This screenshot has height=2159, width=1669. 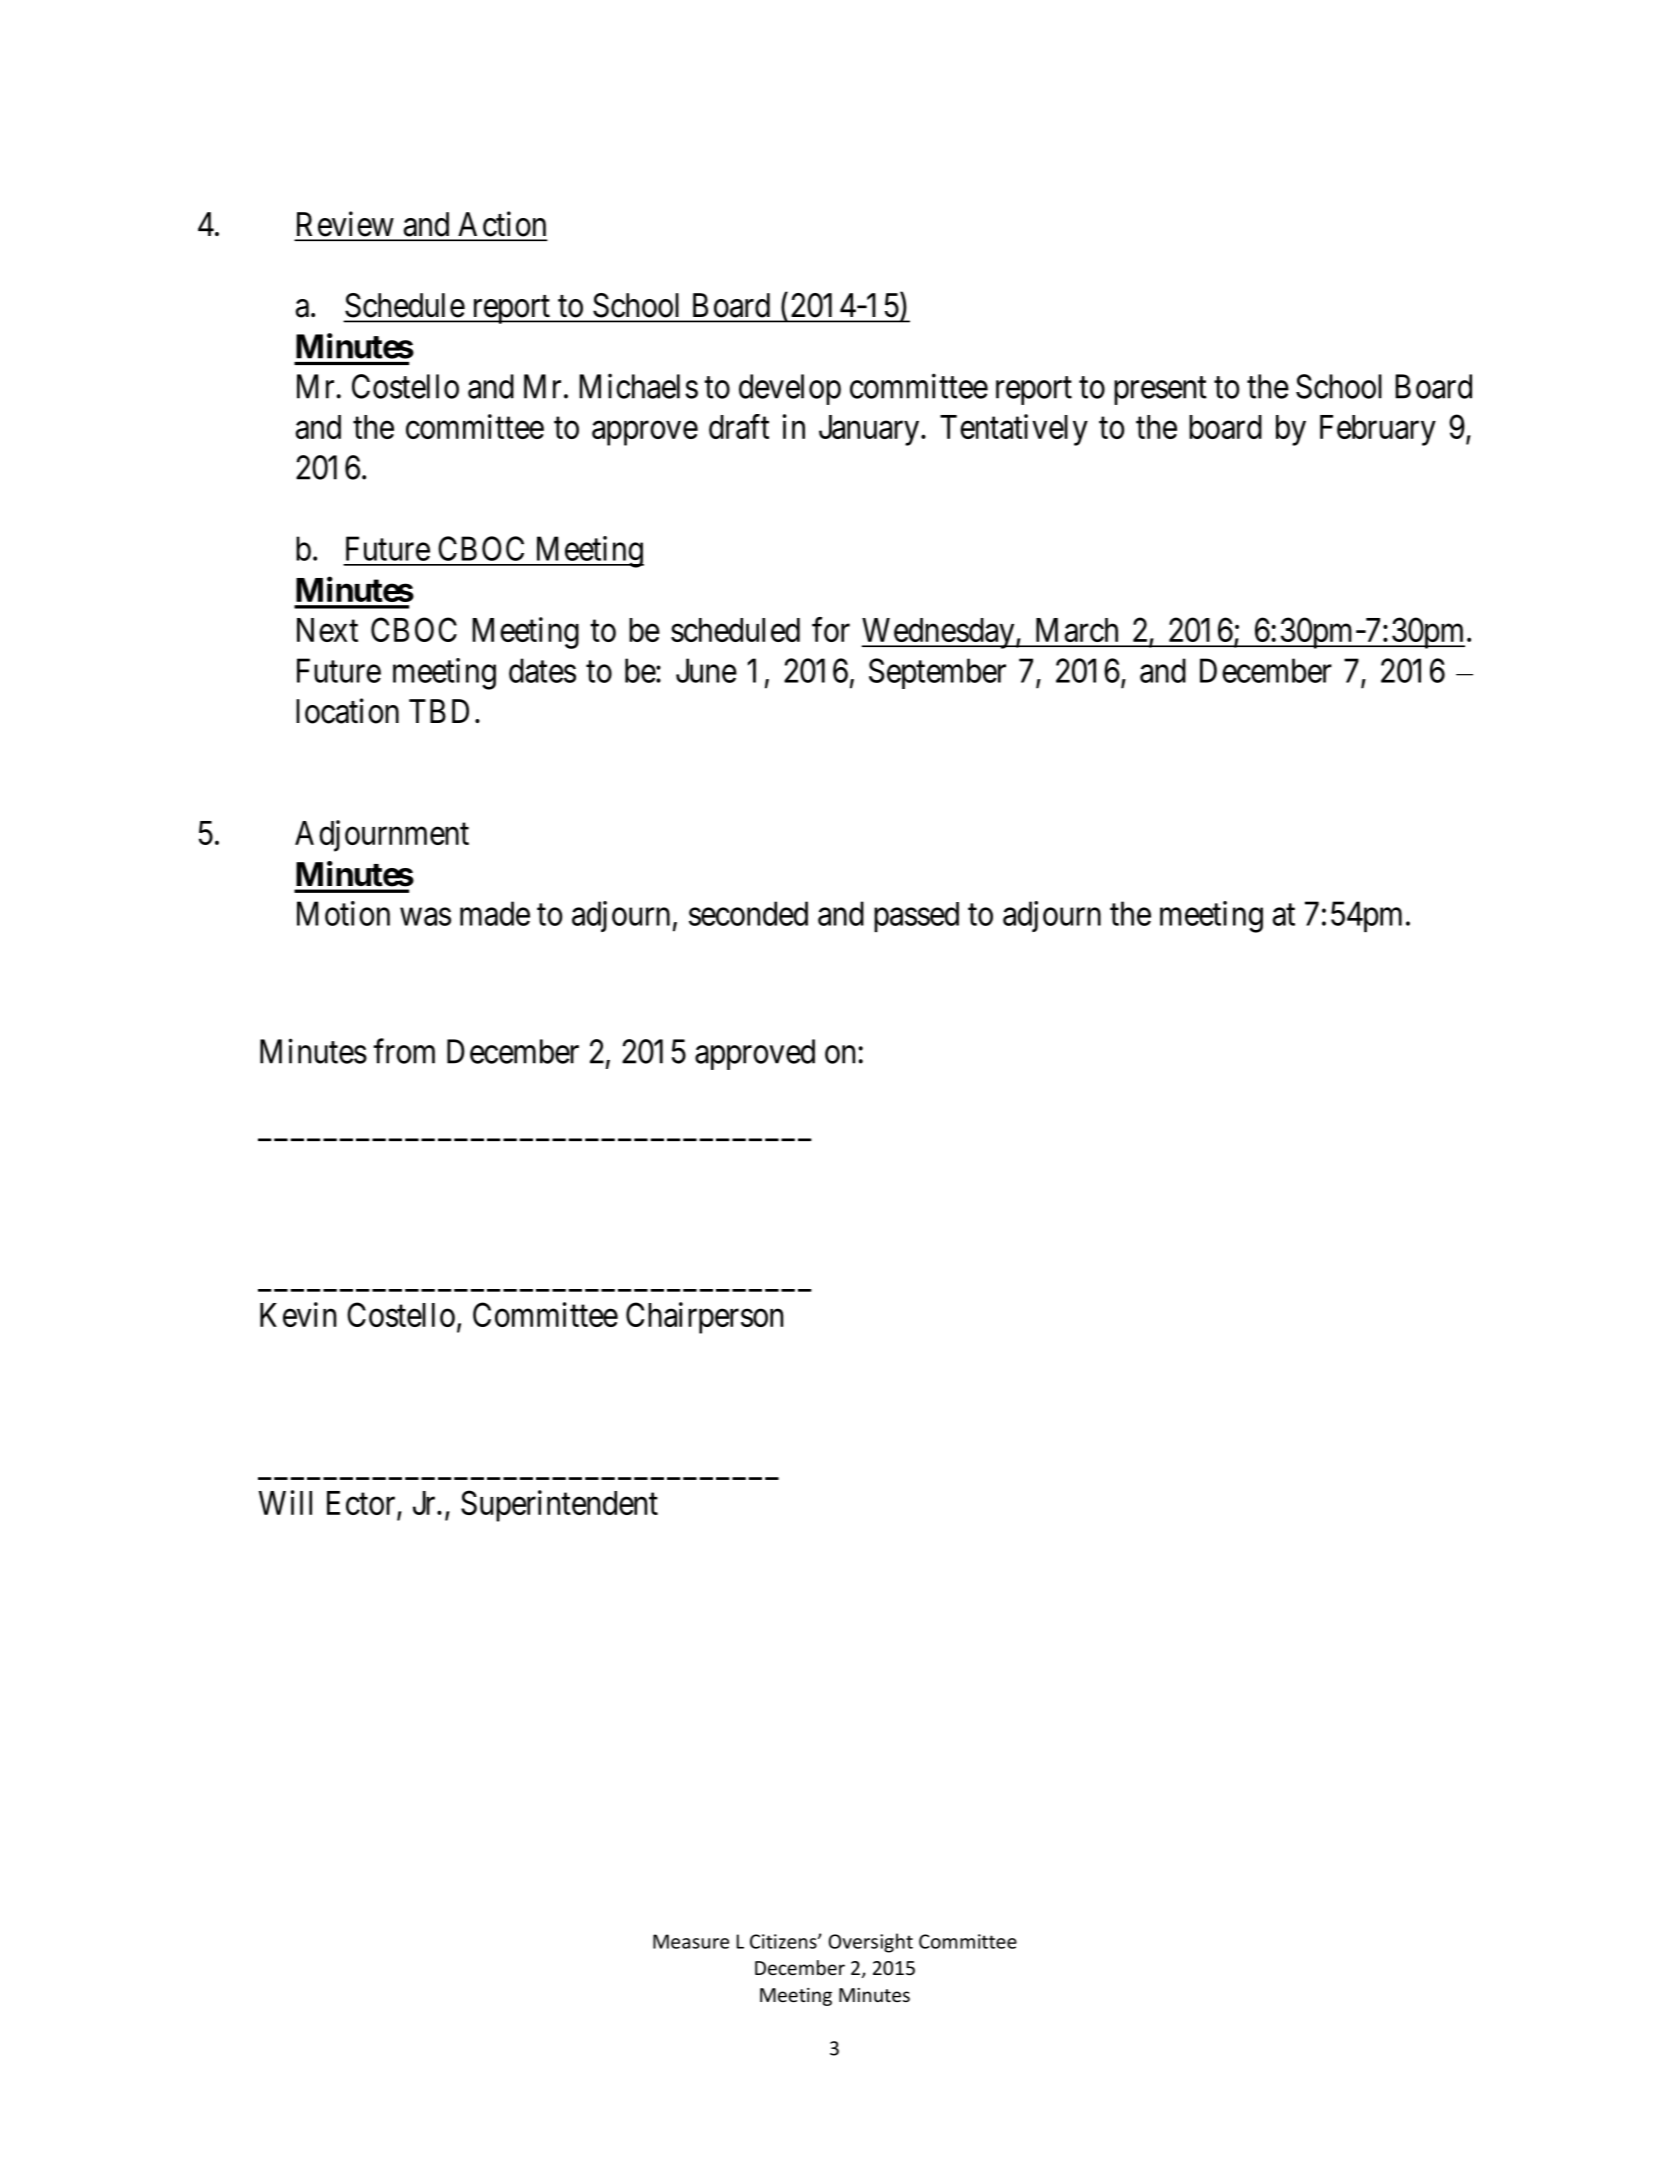 I want to click on present, so click(x=1160, y=391).
